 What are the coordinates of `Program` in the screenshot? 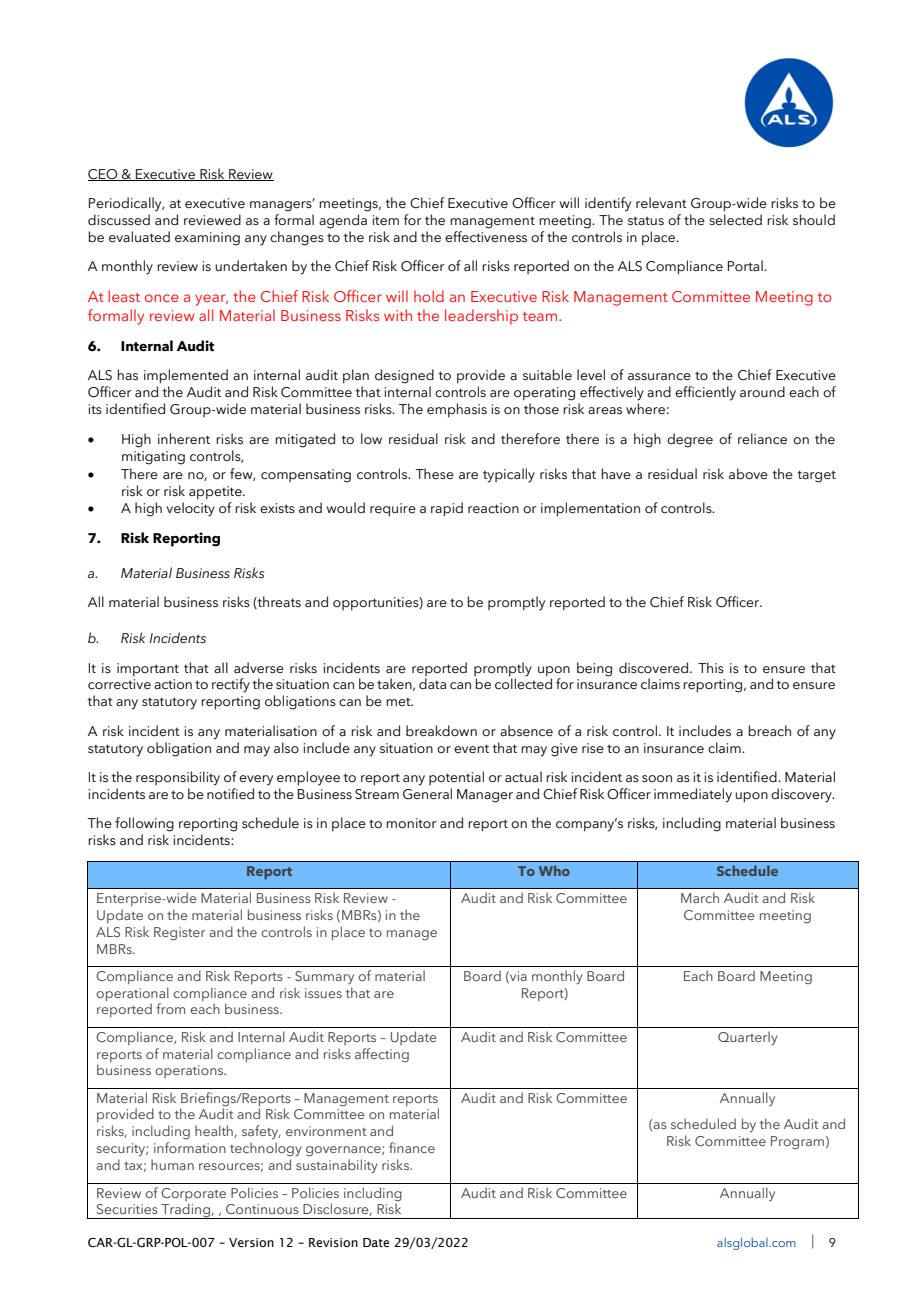 It's located at (797, 1143).
